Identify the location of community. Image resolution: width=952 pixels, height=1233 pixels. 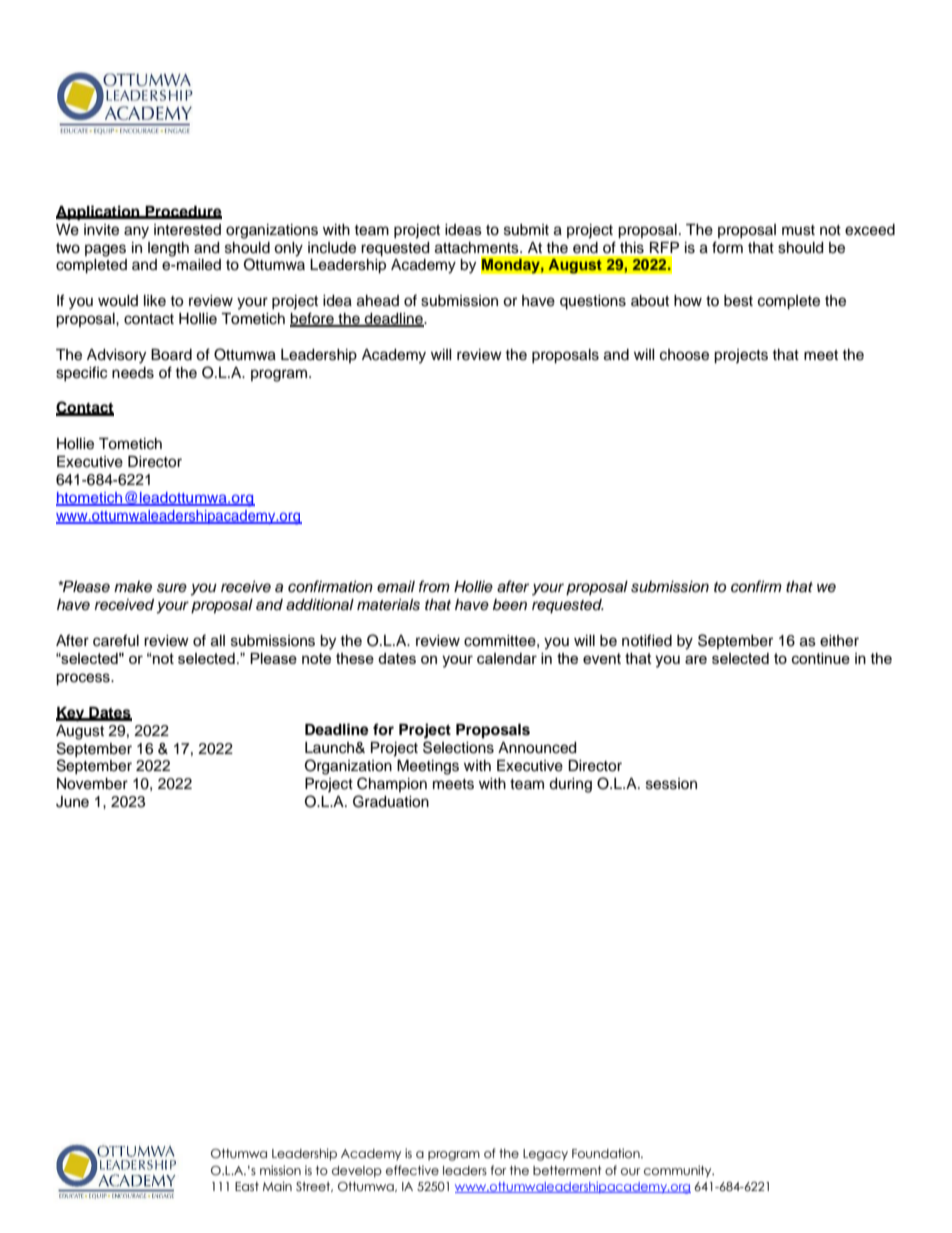
(679, 1171).
